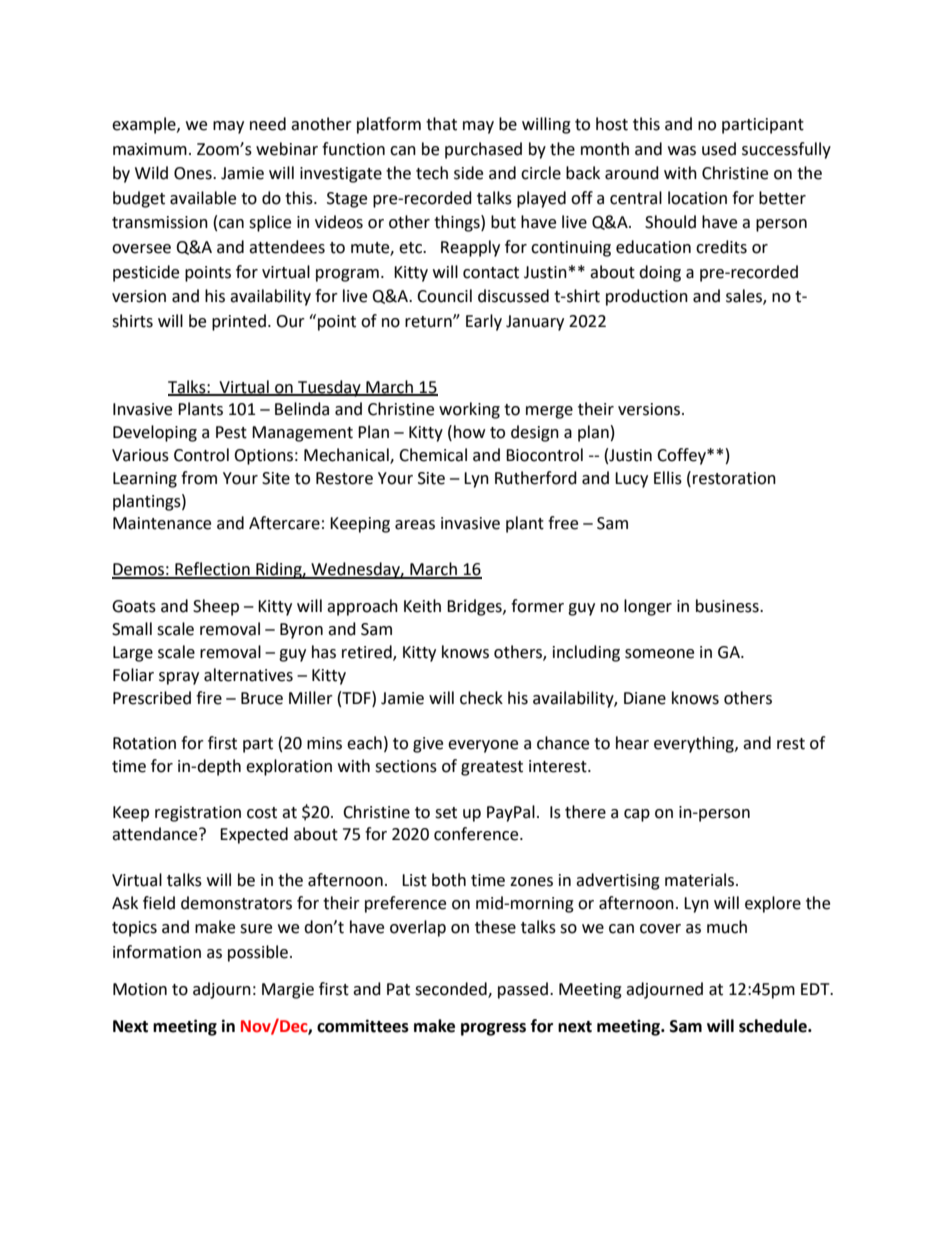 The width and height of the screenshot is (952, 1233). What do you see at coordinates (745, 297) in the screenshot?
I see `sales` at bounding box center [745, 297].
